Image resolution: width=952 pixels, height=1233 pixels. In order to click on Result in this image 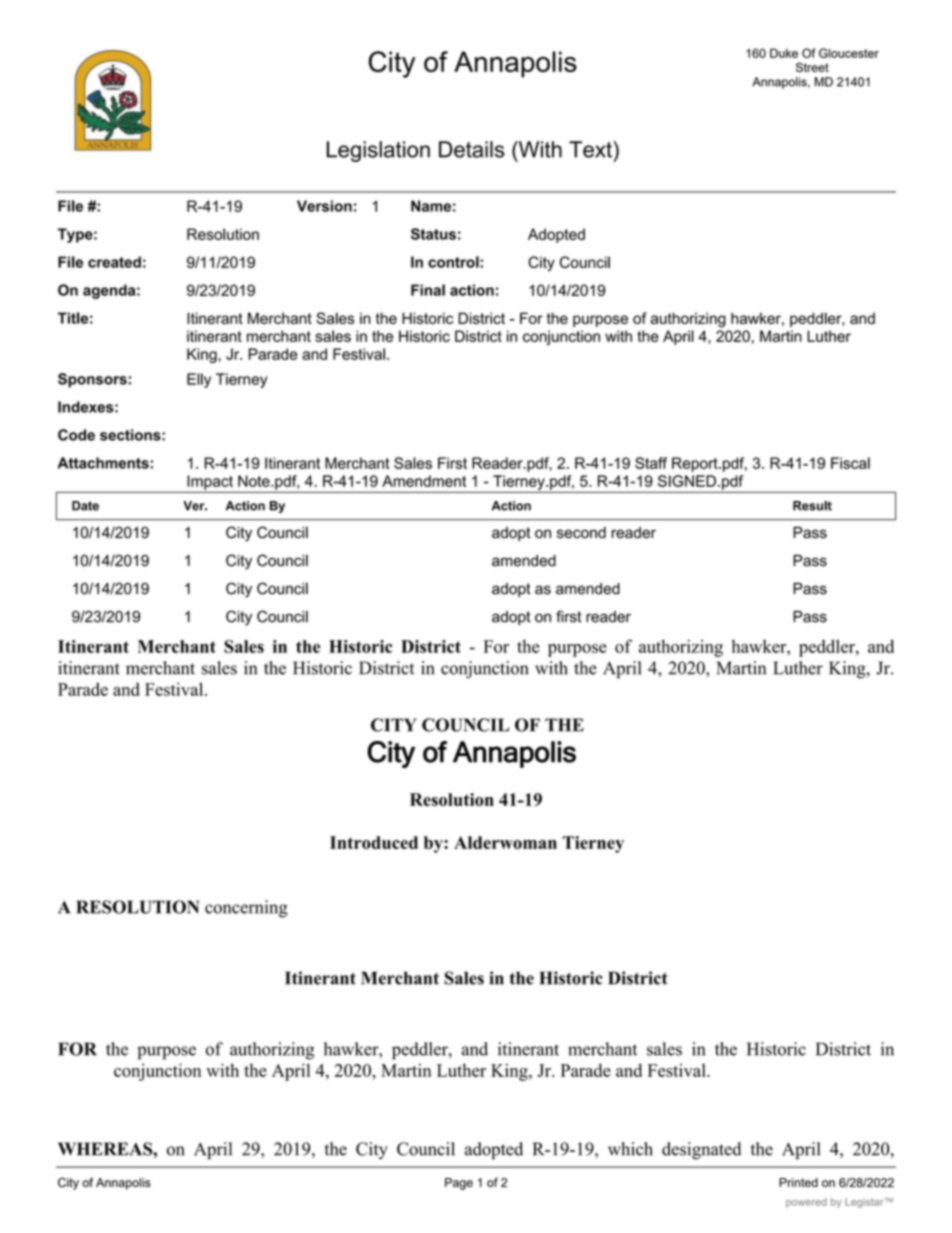, I will do `click(812, 506)`.
